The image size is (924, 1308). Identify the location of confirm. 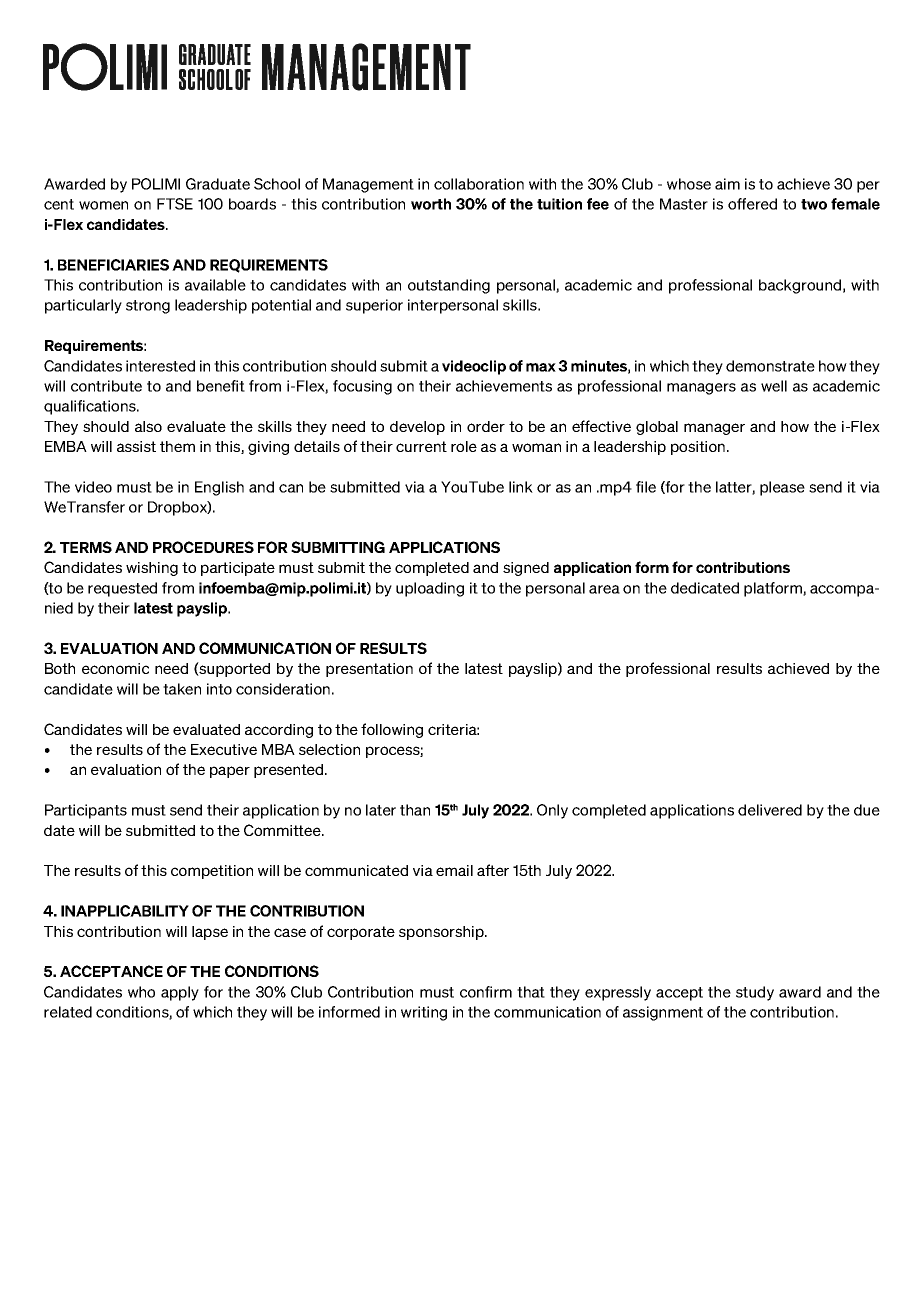
(486, 992).
